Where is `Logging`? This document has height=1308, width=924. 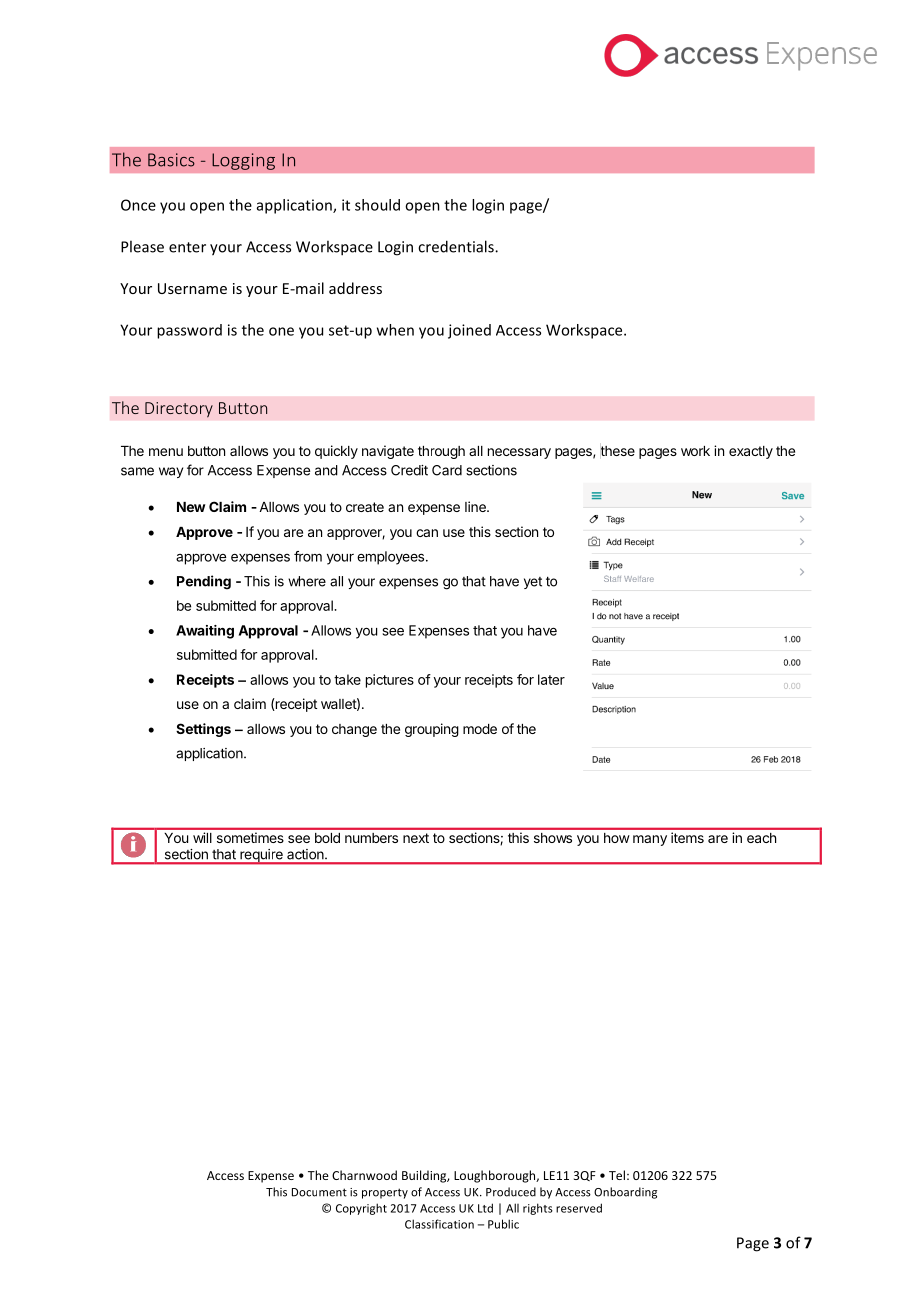 Logging is located at coordinates (243, 161).
